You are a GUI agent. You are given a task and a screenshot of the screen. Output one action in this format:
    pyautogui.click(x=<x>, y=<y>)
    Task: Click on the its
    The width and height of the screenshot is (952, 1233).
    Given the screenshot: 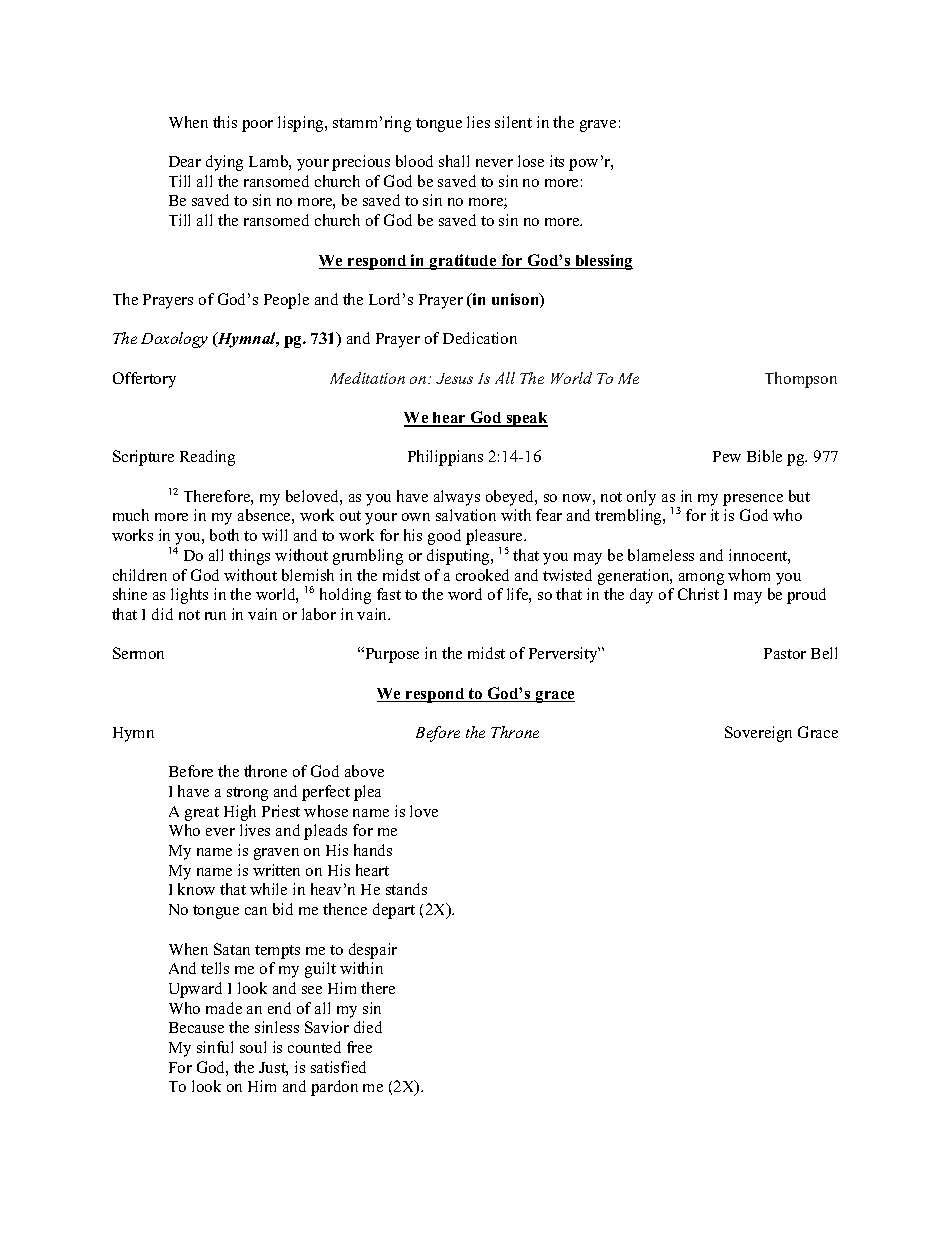 What is the action you would take?
    pyautogui.click(x=557, y=161)
